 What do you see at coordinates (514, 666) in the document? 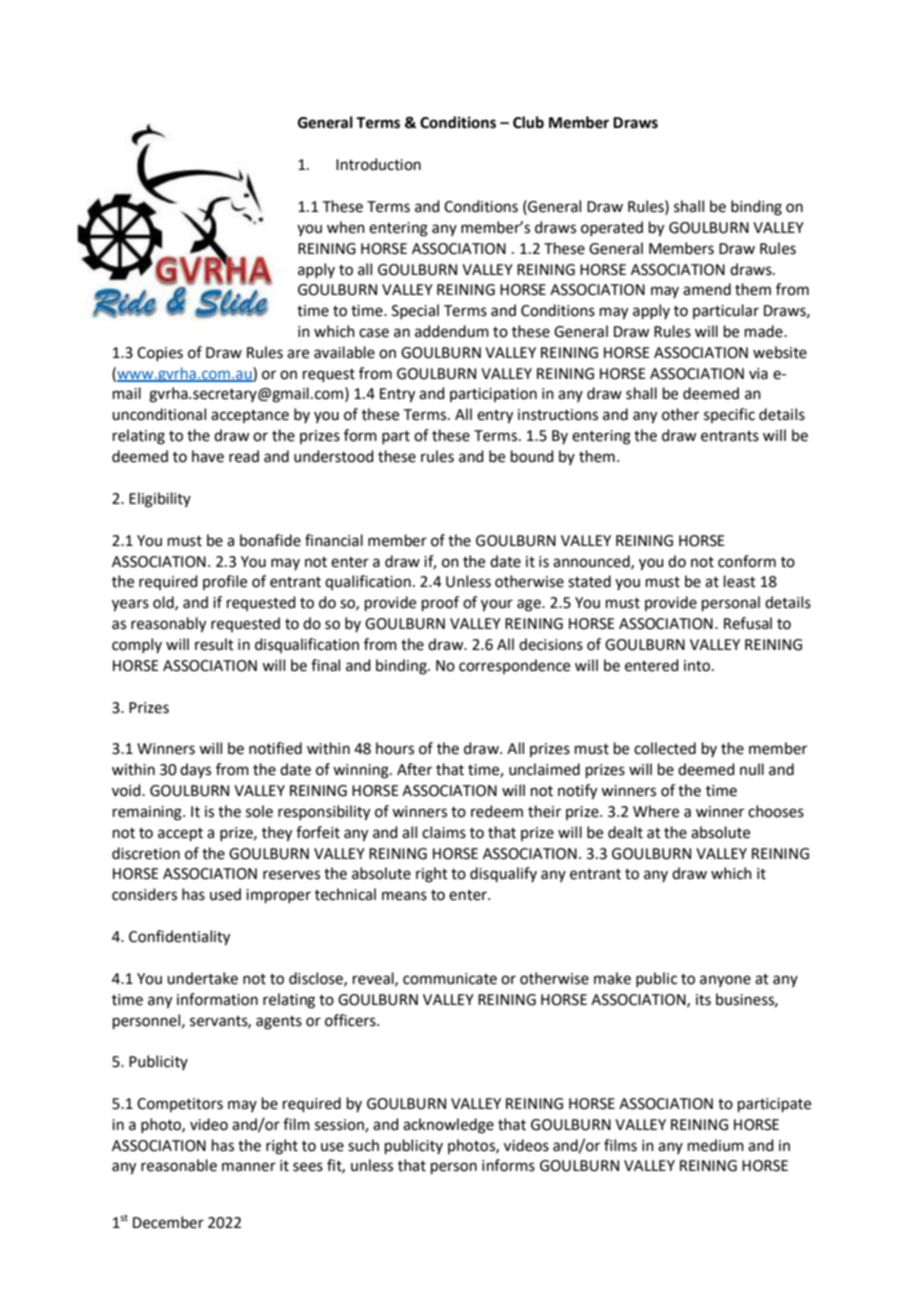
I see `correspondence` at bounding box center [514, 666].
